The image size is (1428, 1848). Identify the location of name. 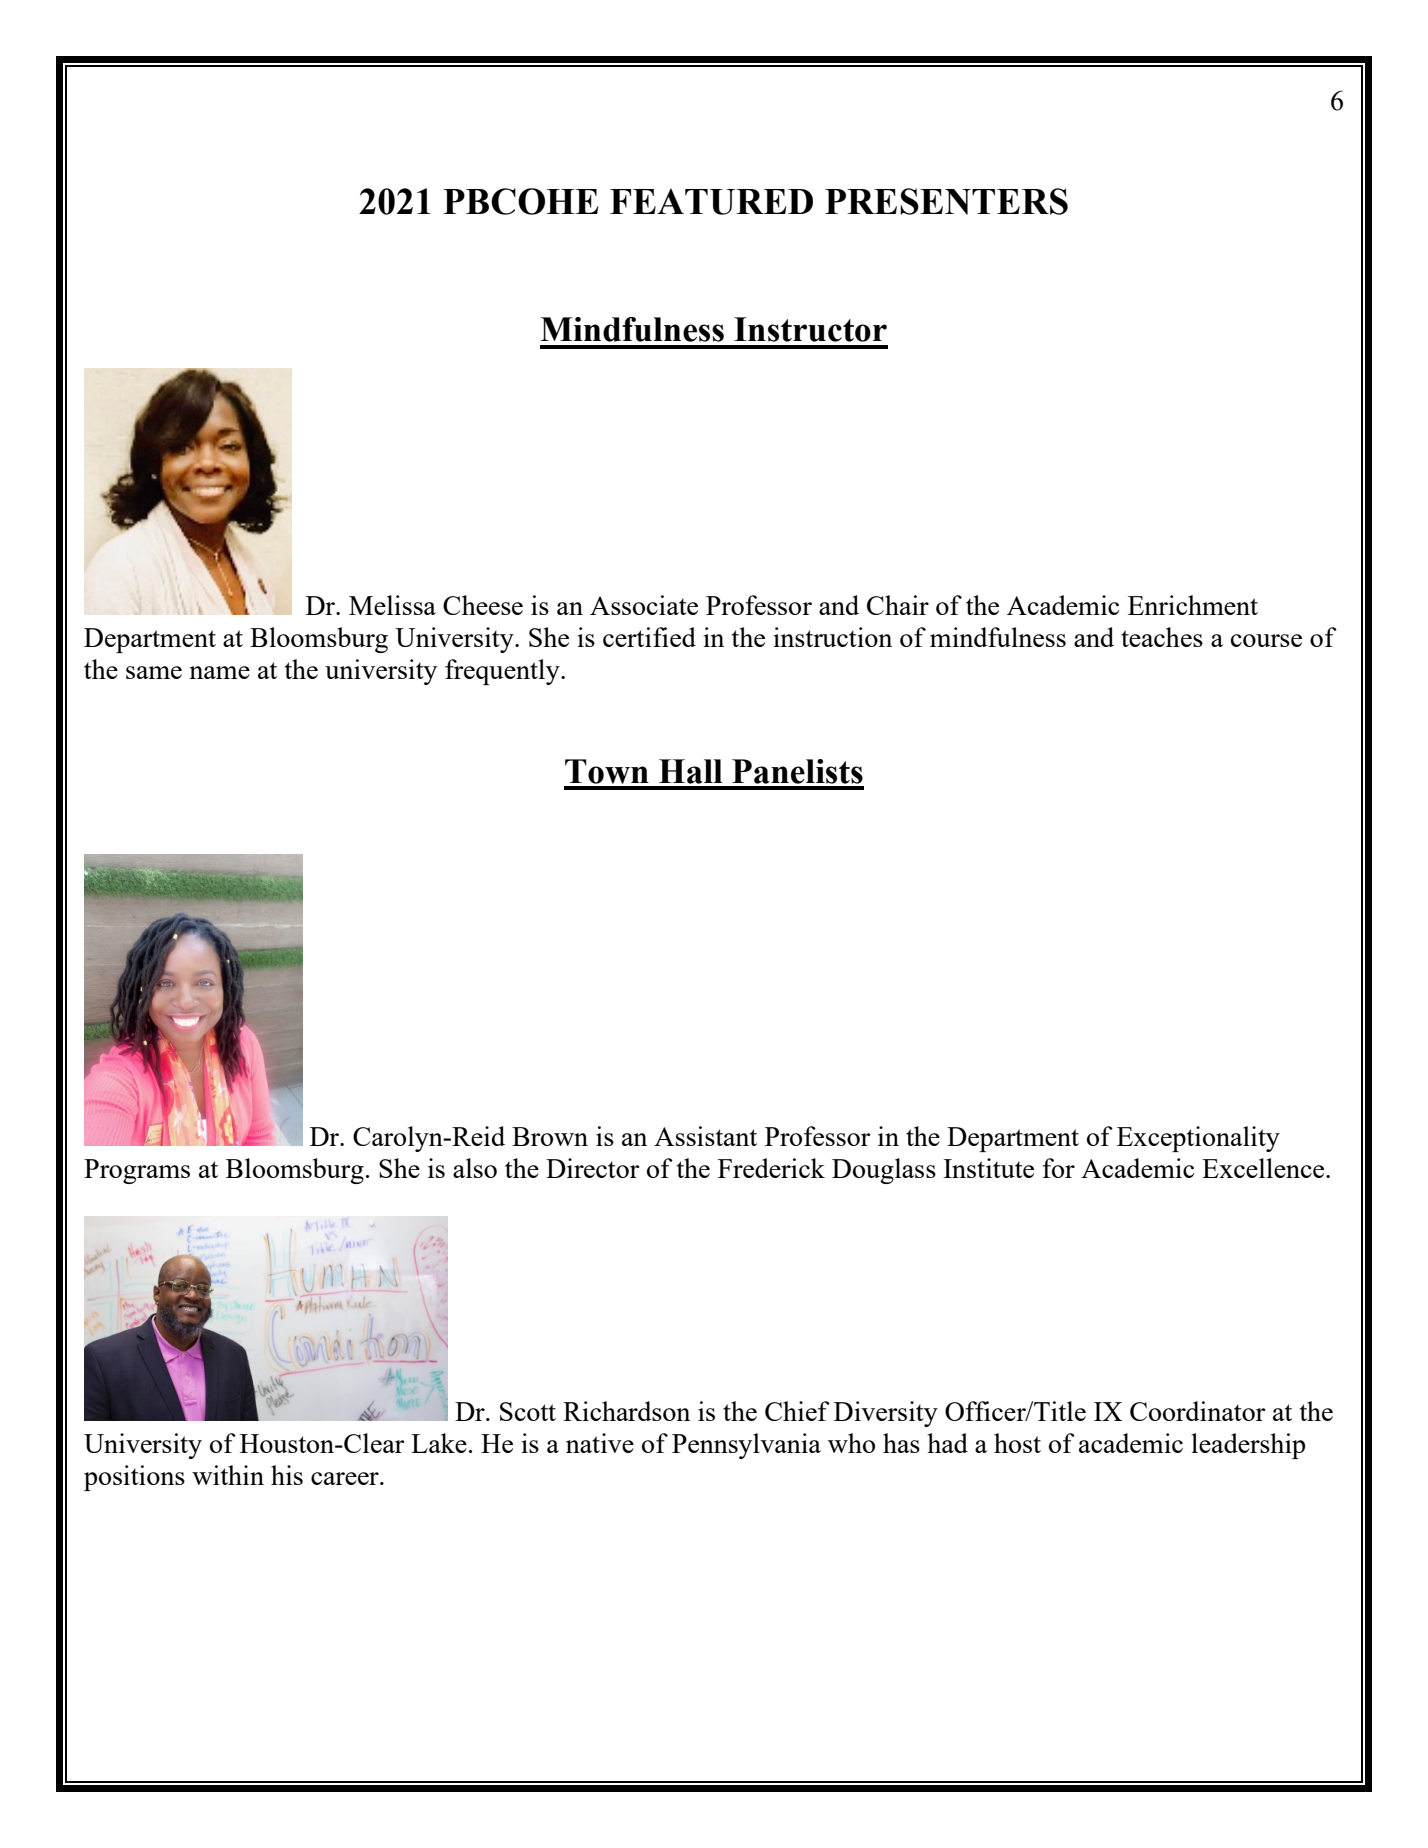
(219, 672).
